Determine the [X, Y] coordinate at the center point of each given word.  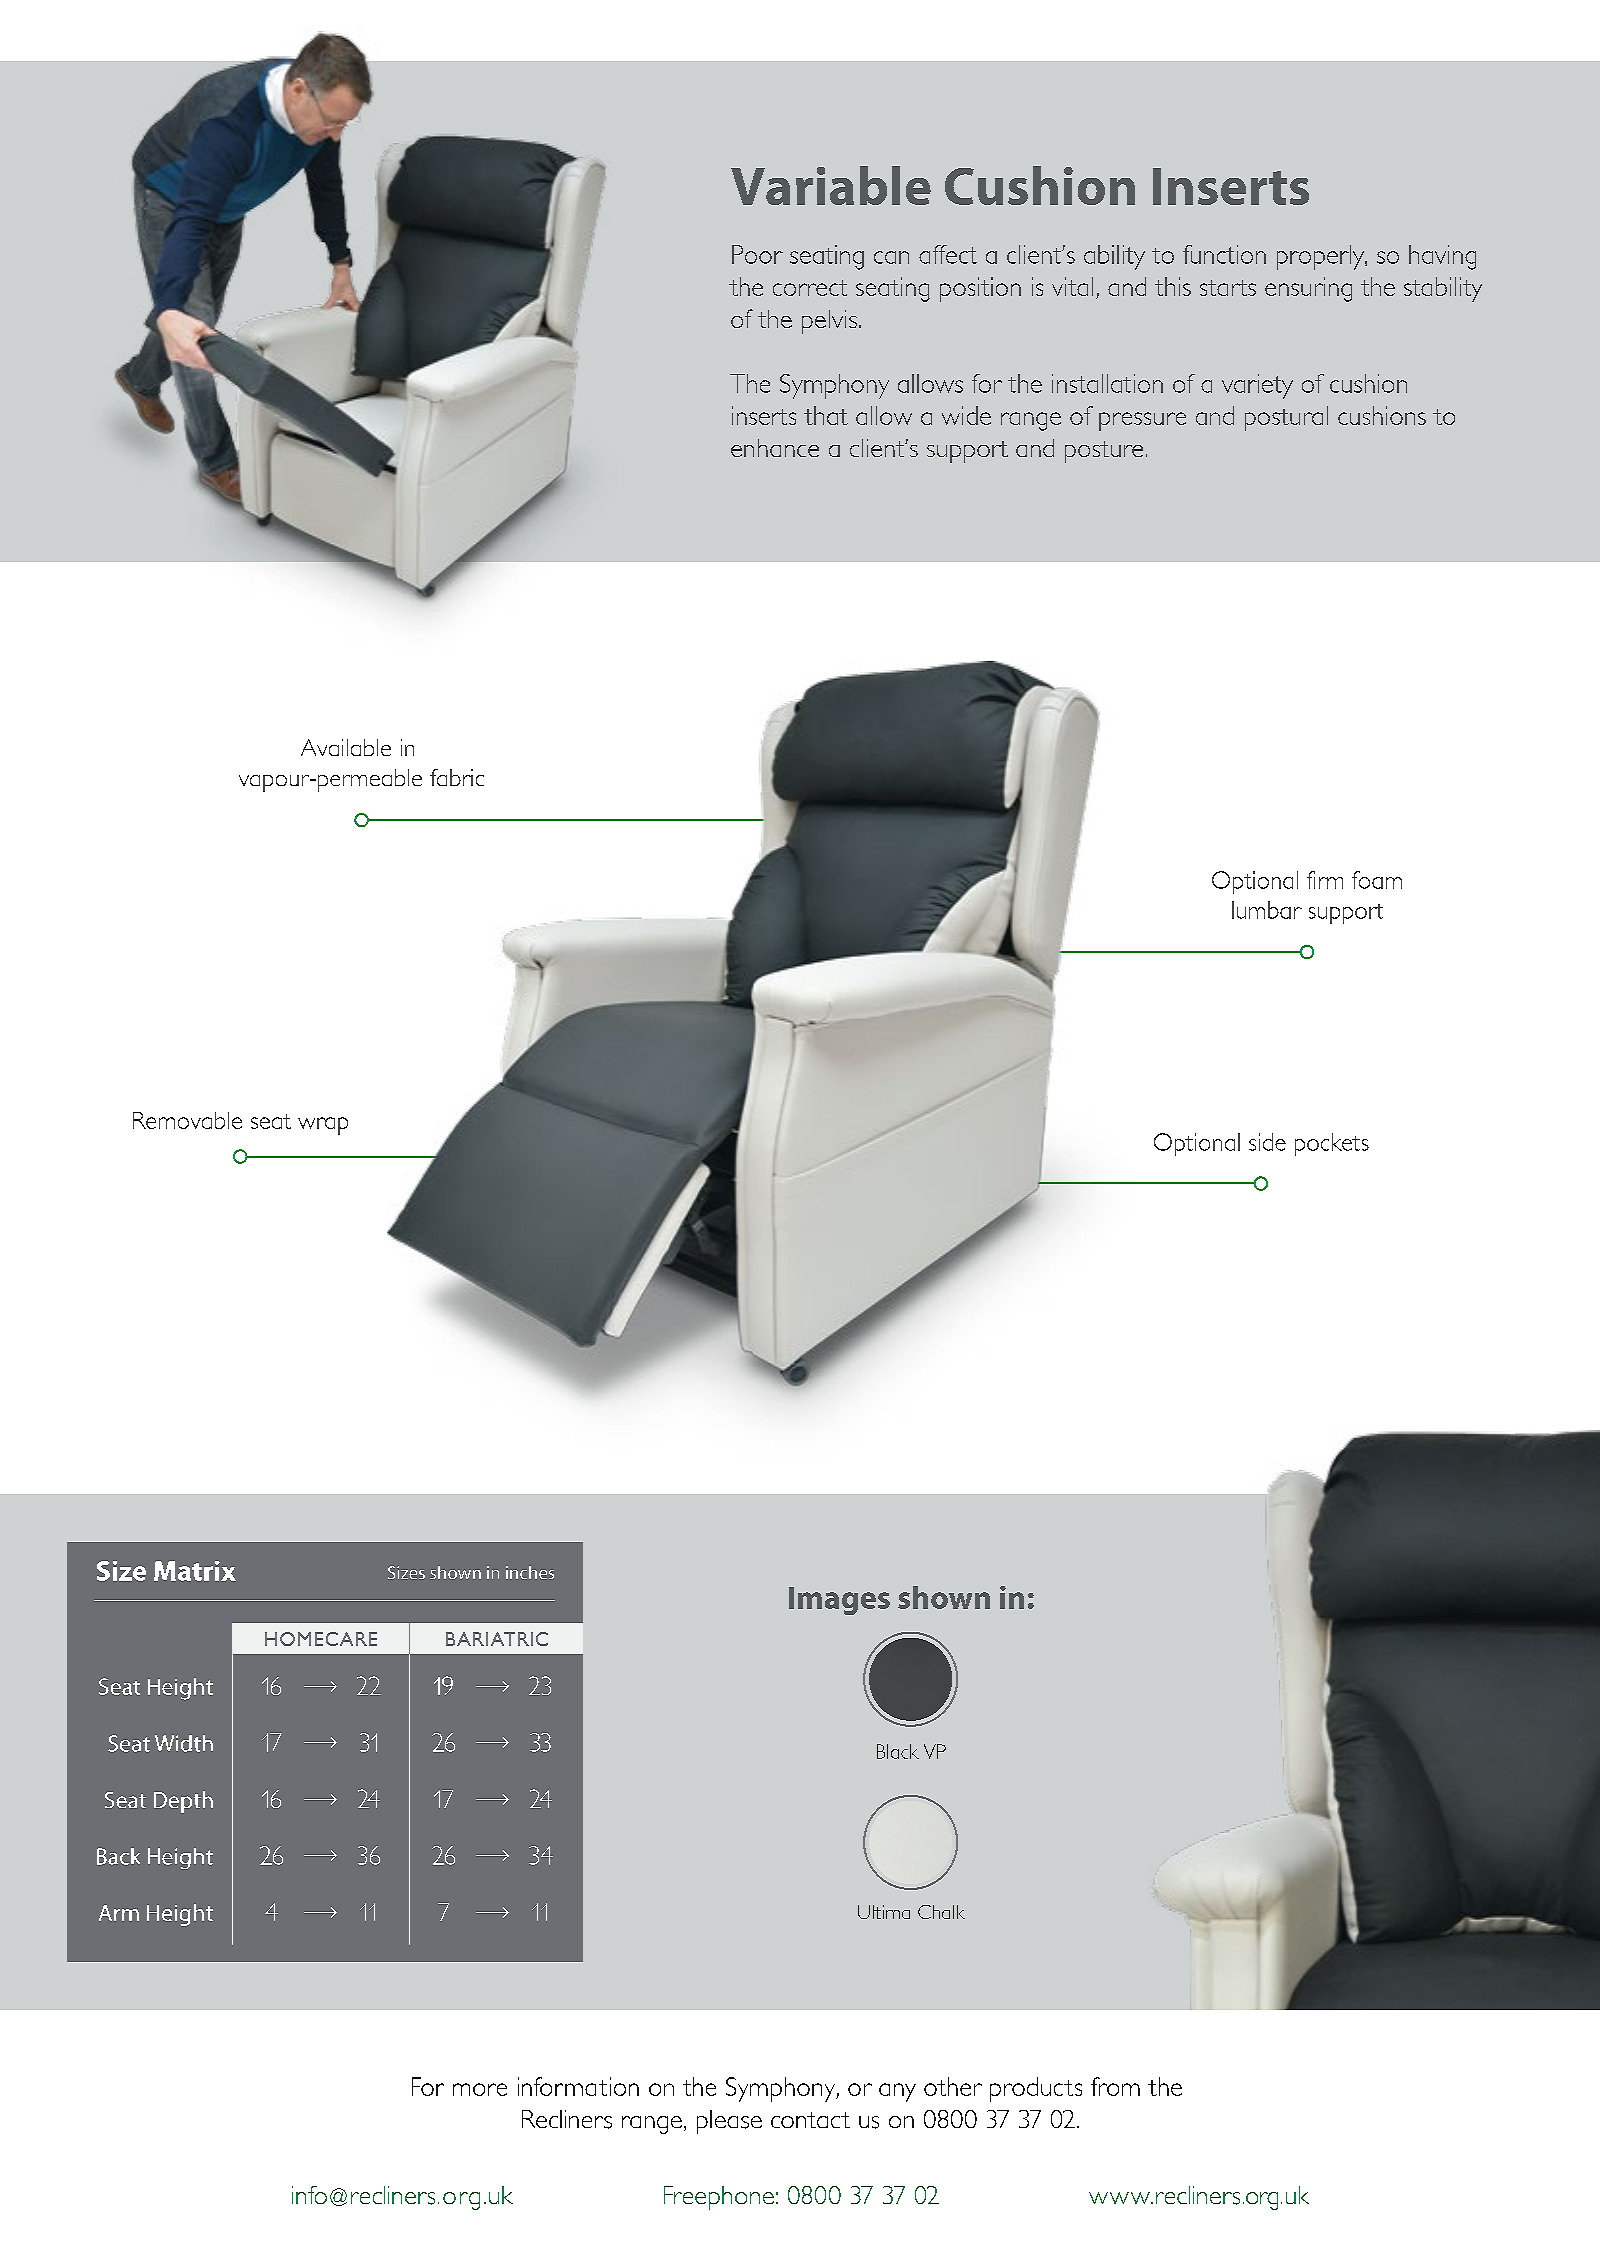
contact [810, 2120]
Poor [757, 254]
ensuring [1308, 289]
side [1267, 1142]
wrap [323, 1126]
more [480, 2089]
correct [810, 288]
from [1115, 2086]
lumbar [1267, 910]
